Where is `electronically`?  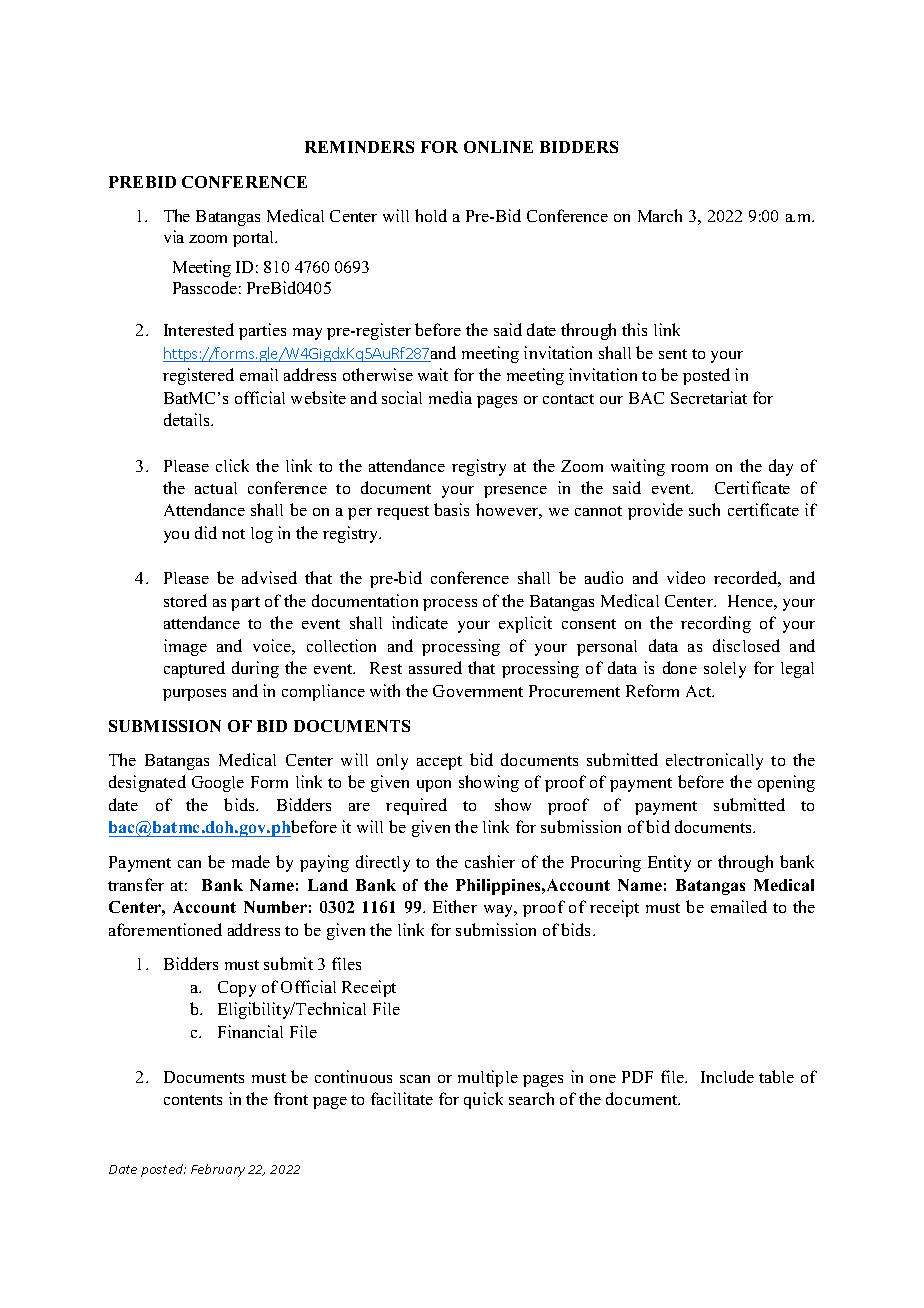 electronically is located at coordinates (714, 761).
